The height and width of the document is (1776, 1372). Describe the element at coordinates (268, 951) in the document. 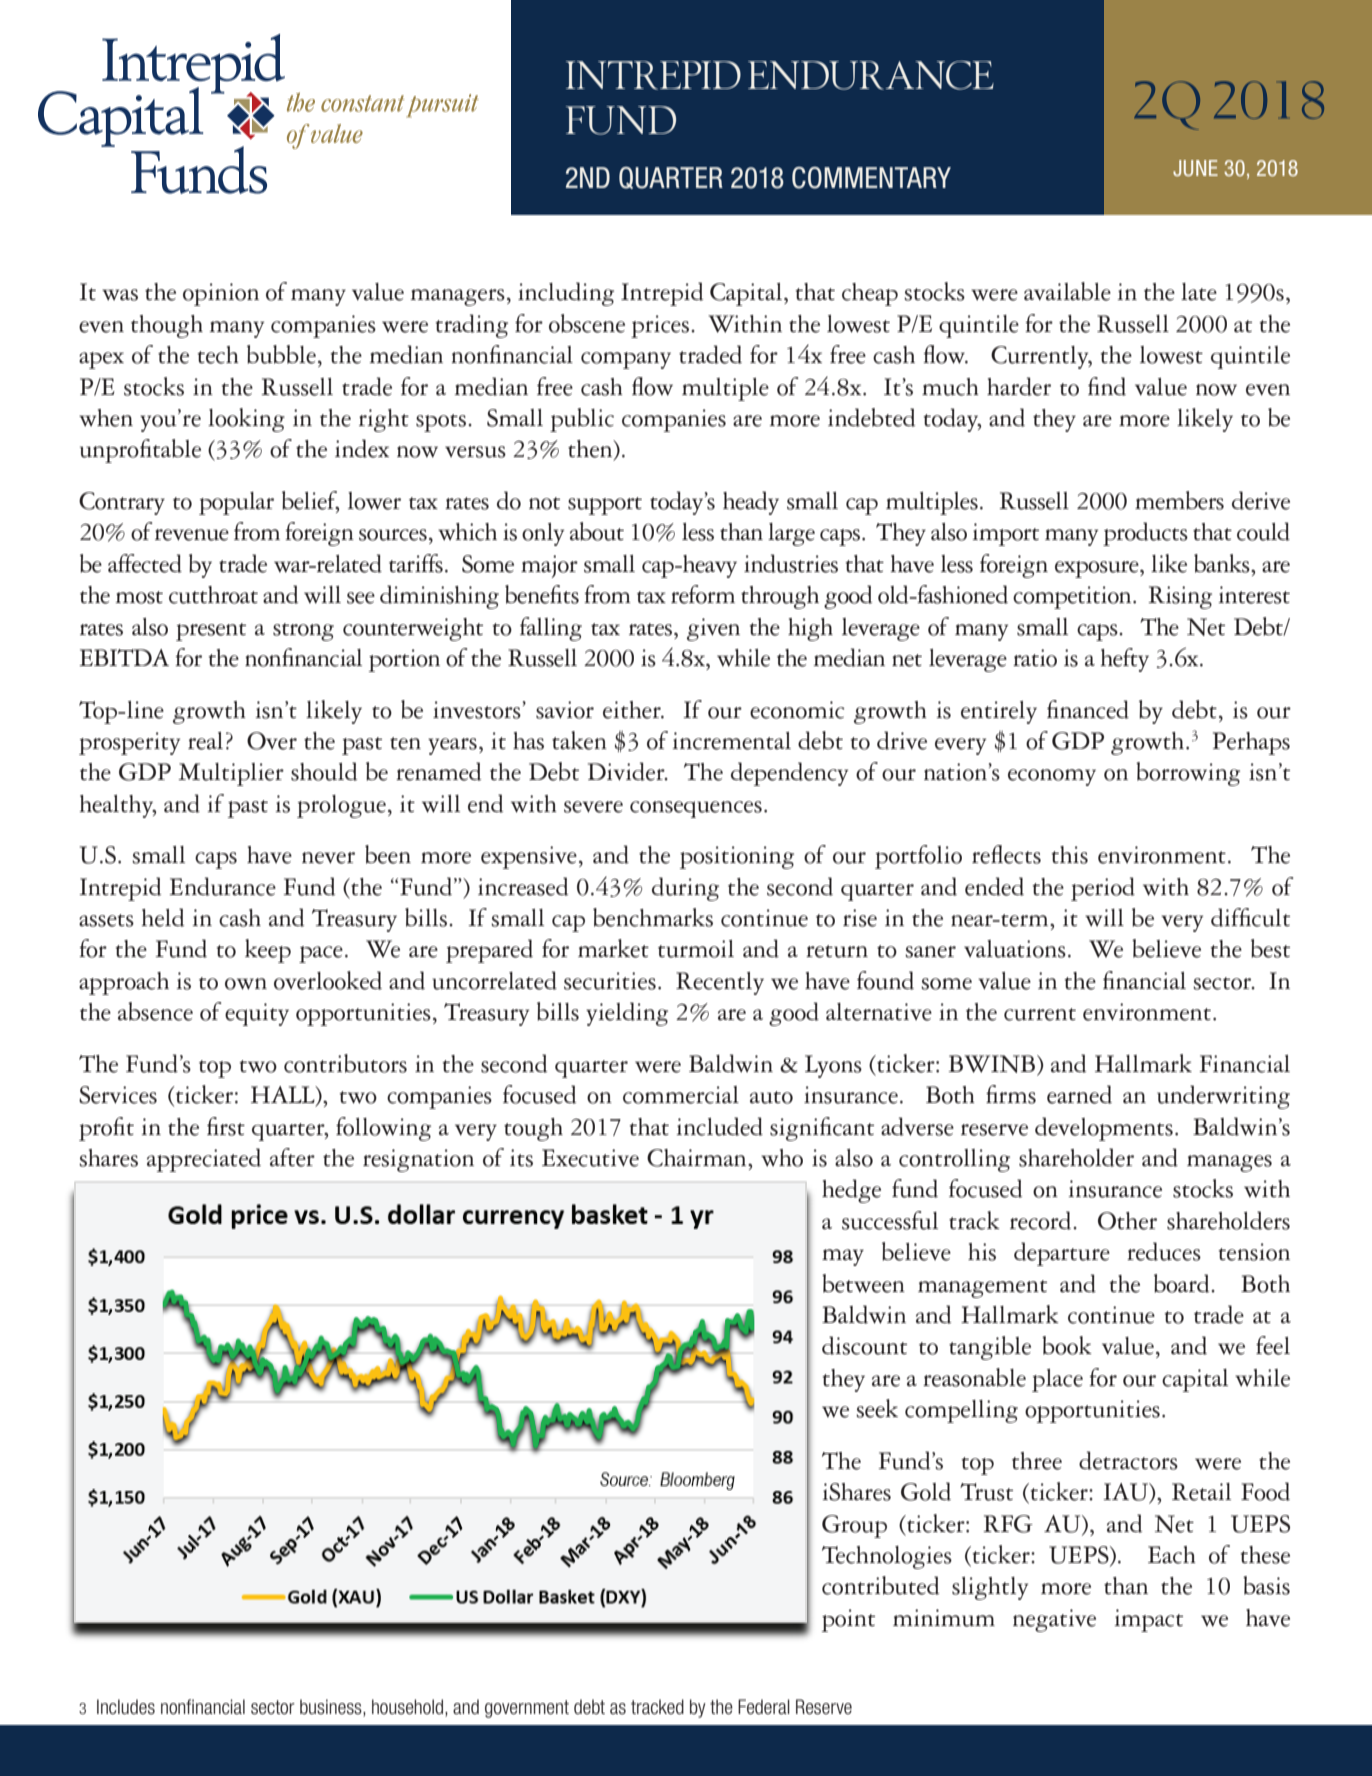

I see `keep` at that location.
